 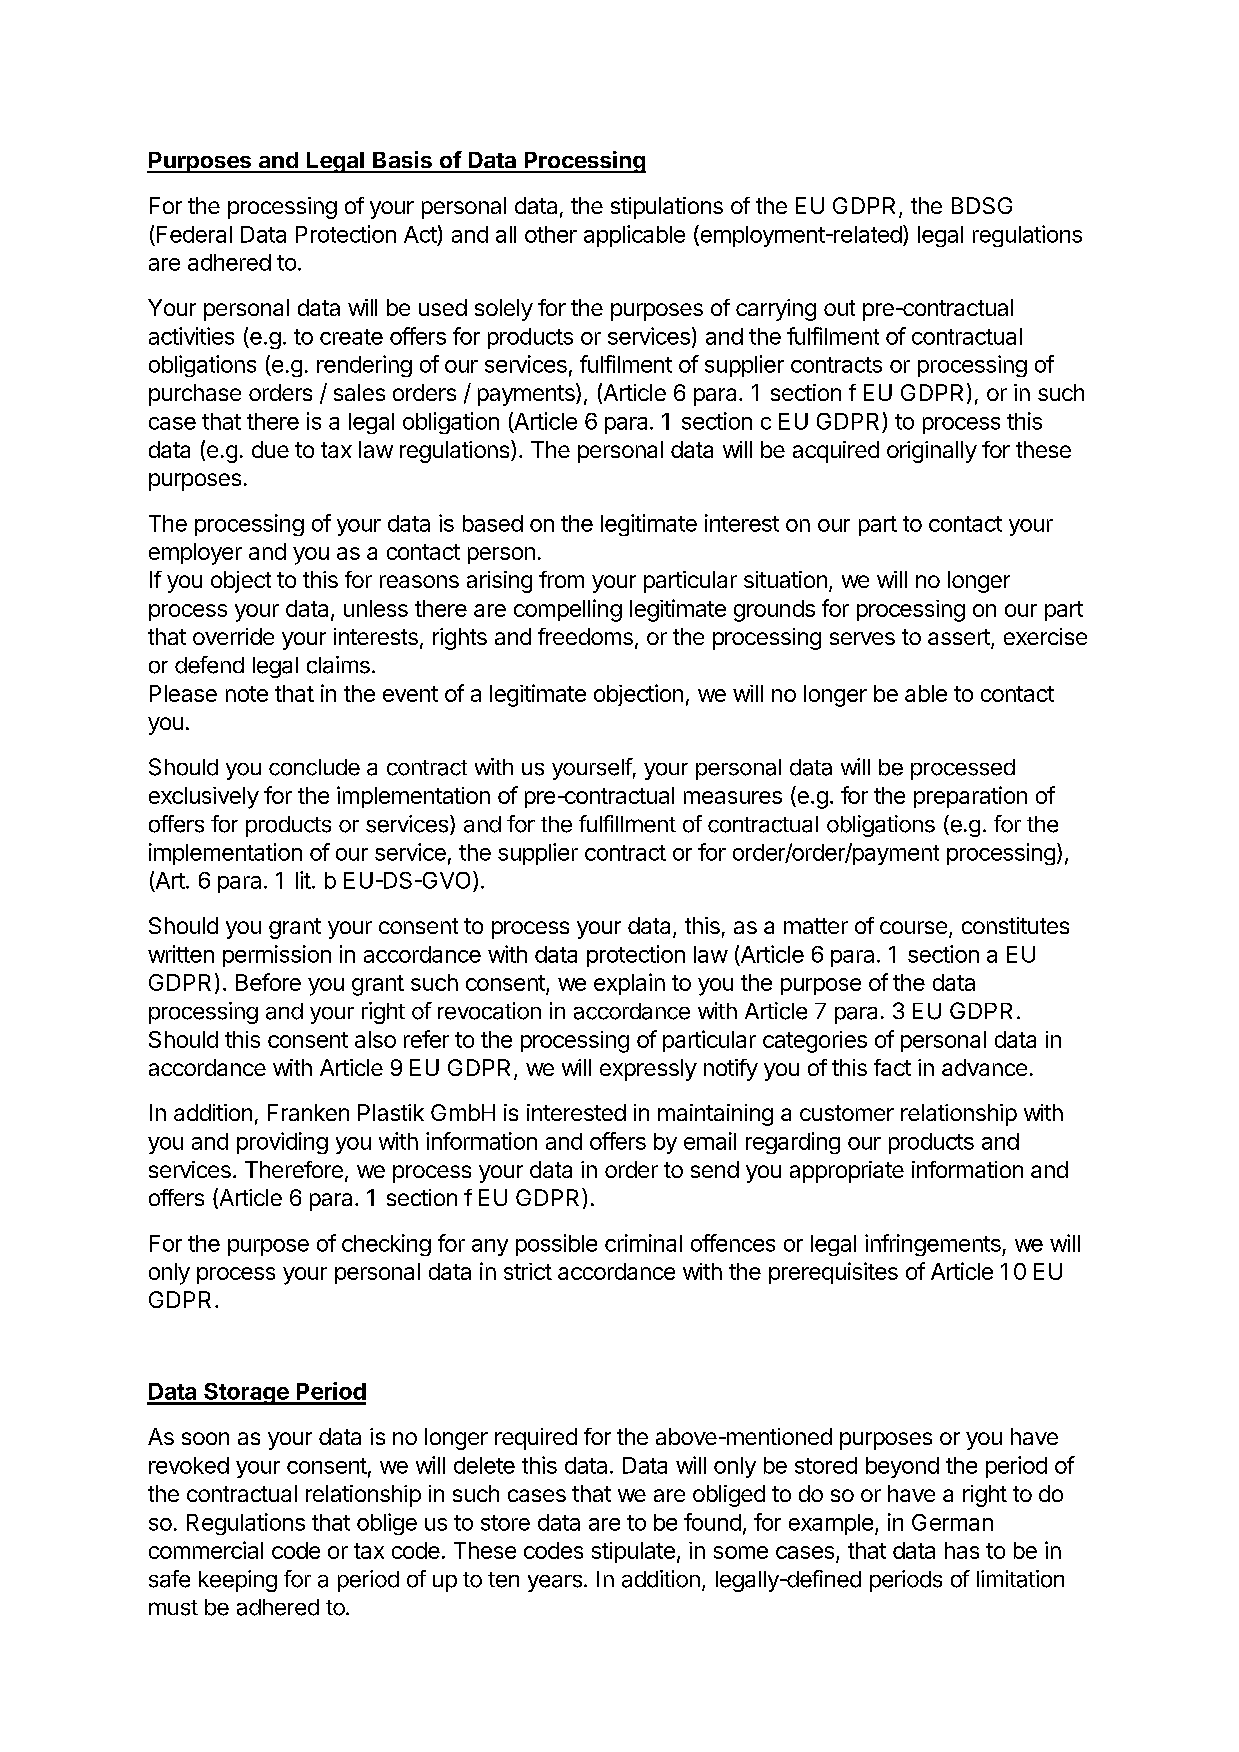 What do you see at coordinates (194, 234) in the document?
I see `Federal` at bounding box center [194, 234].
